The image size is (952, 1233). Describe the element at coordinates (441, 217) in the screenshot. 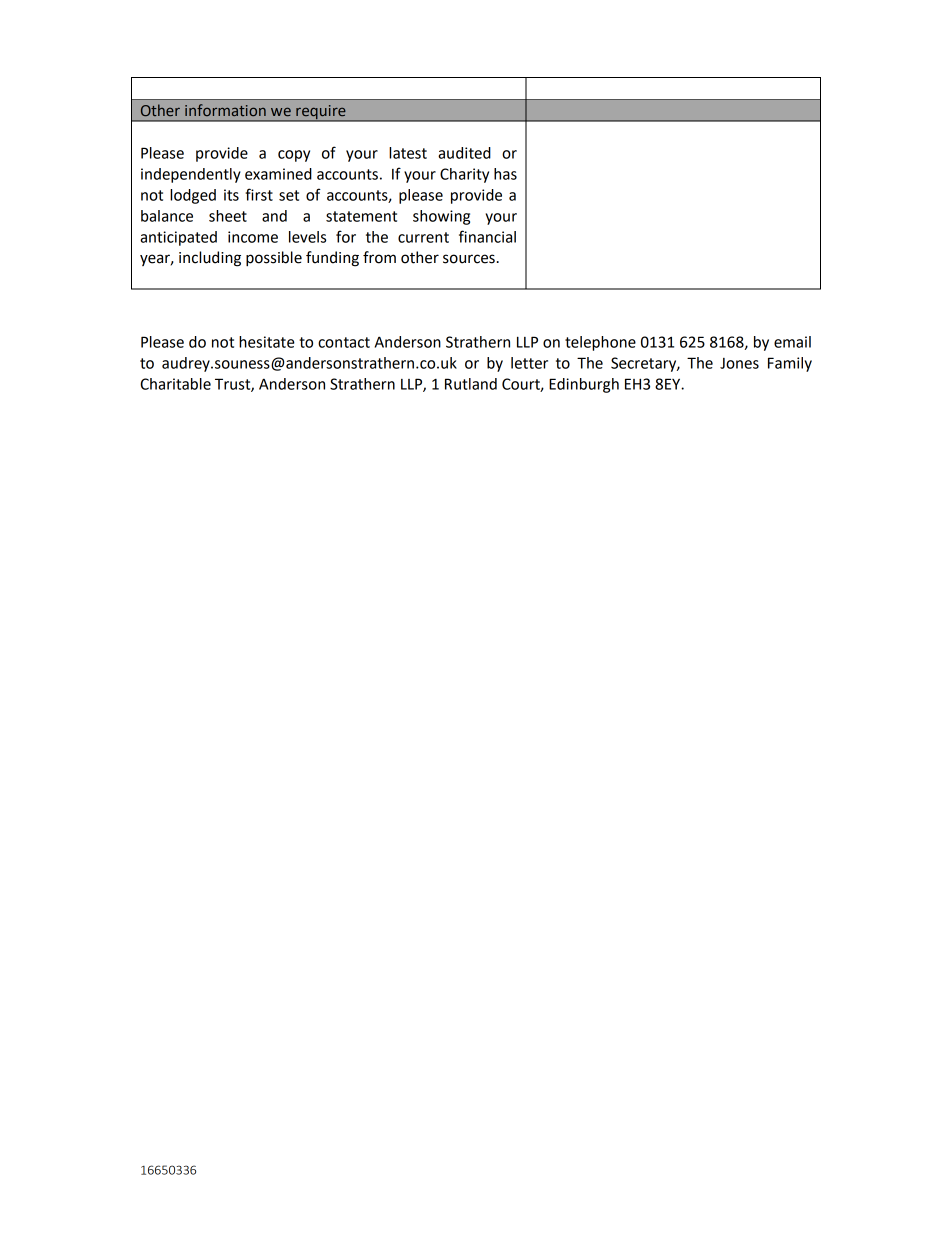

I see `showing` at that location.
